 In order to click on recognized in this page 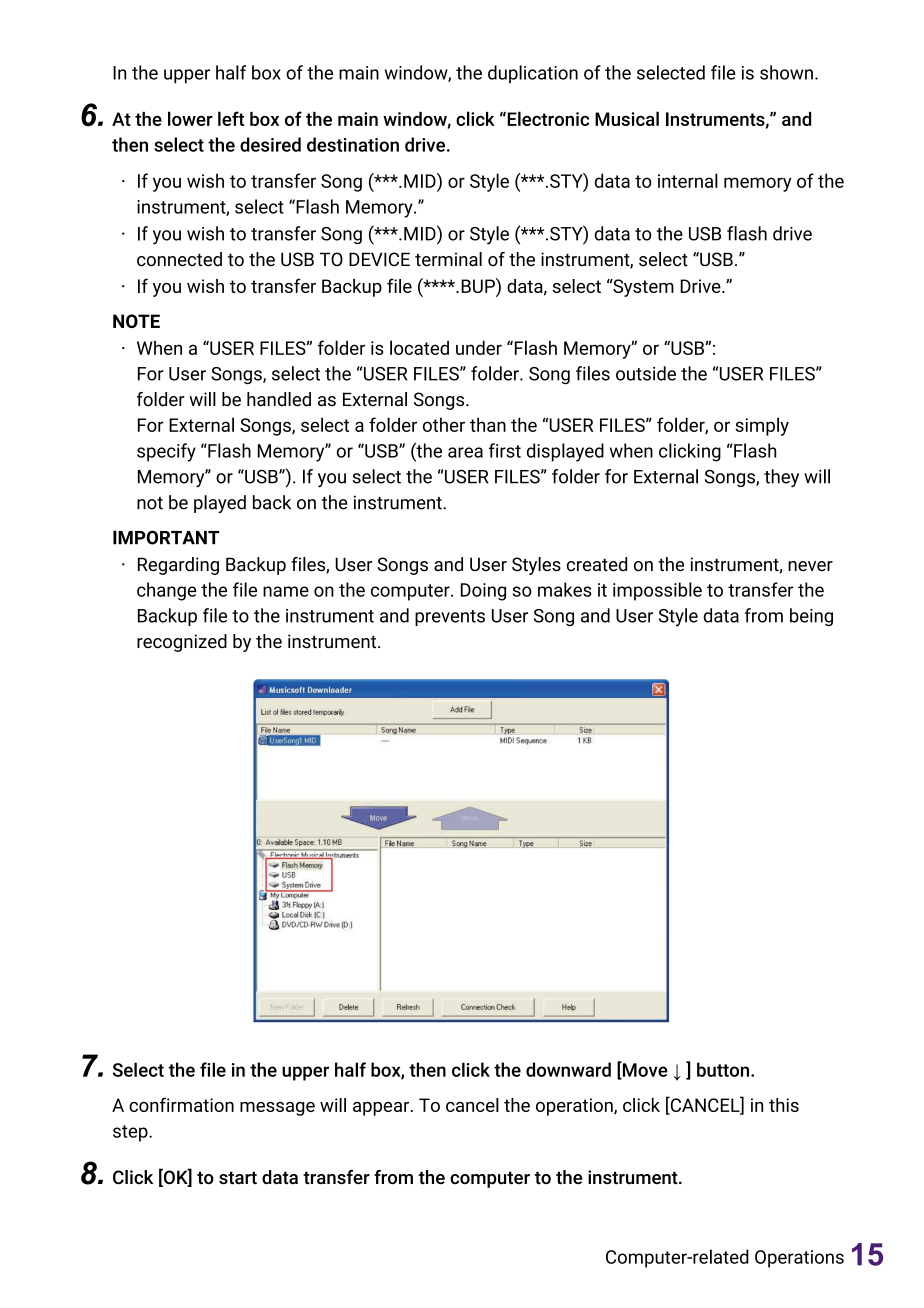, I will do `click(182, 643)`.
